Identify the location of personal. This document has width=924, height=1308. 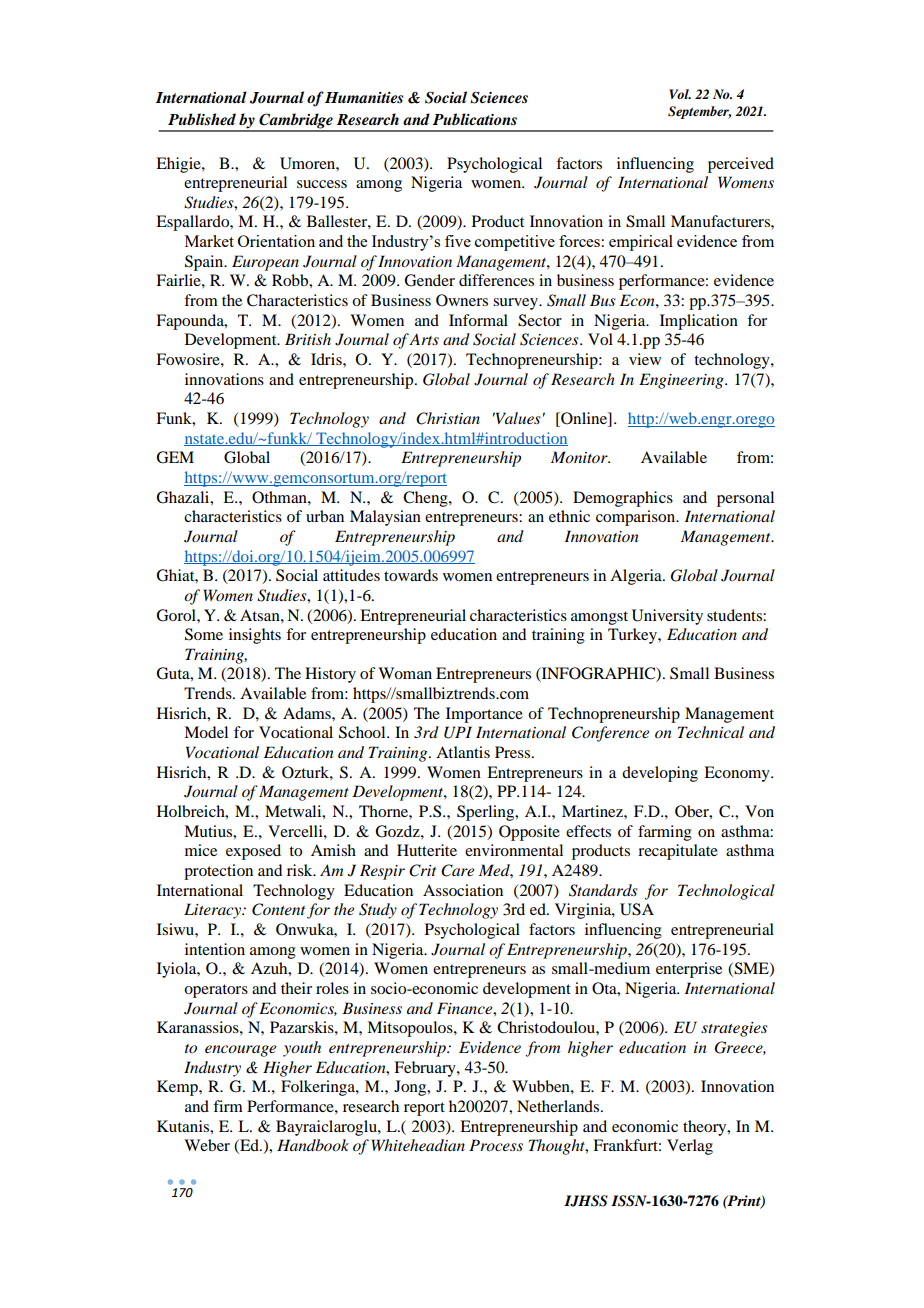
(745, 499).
